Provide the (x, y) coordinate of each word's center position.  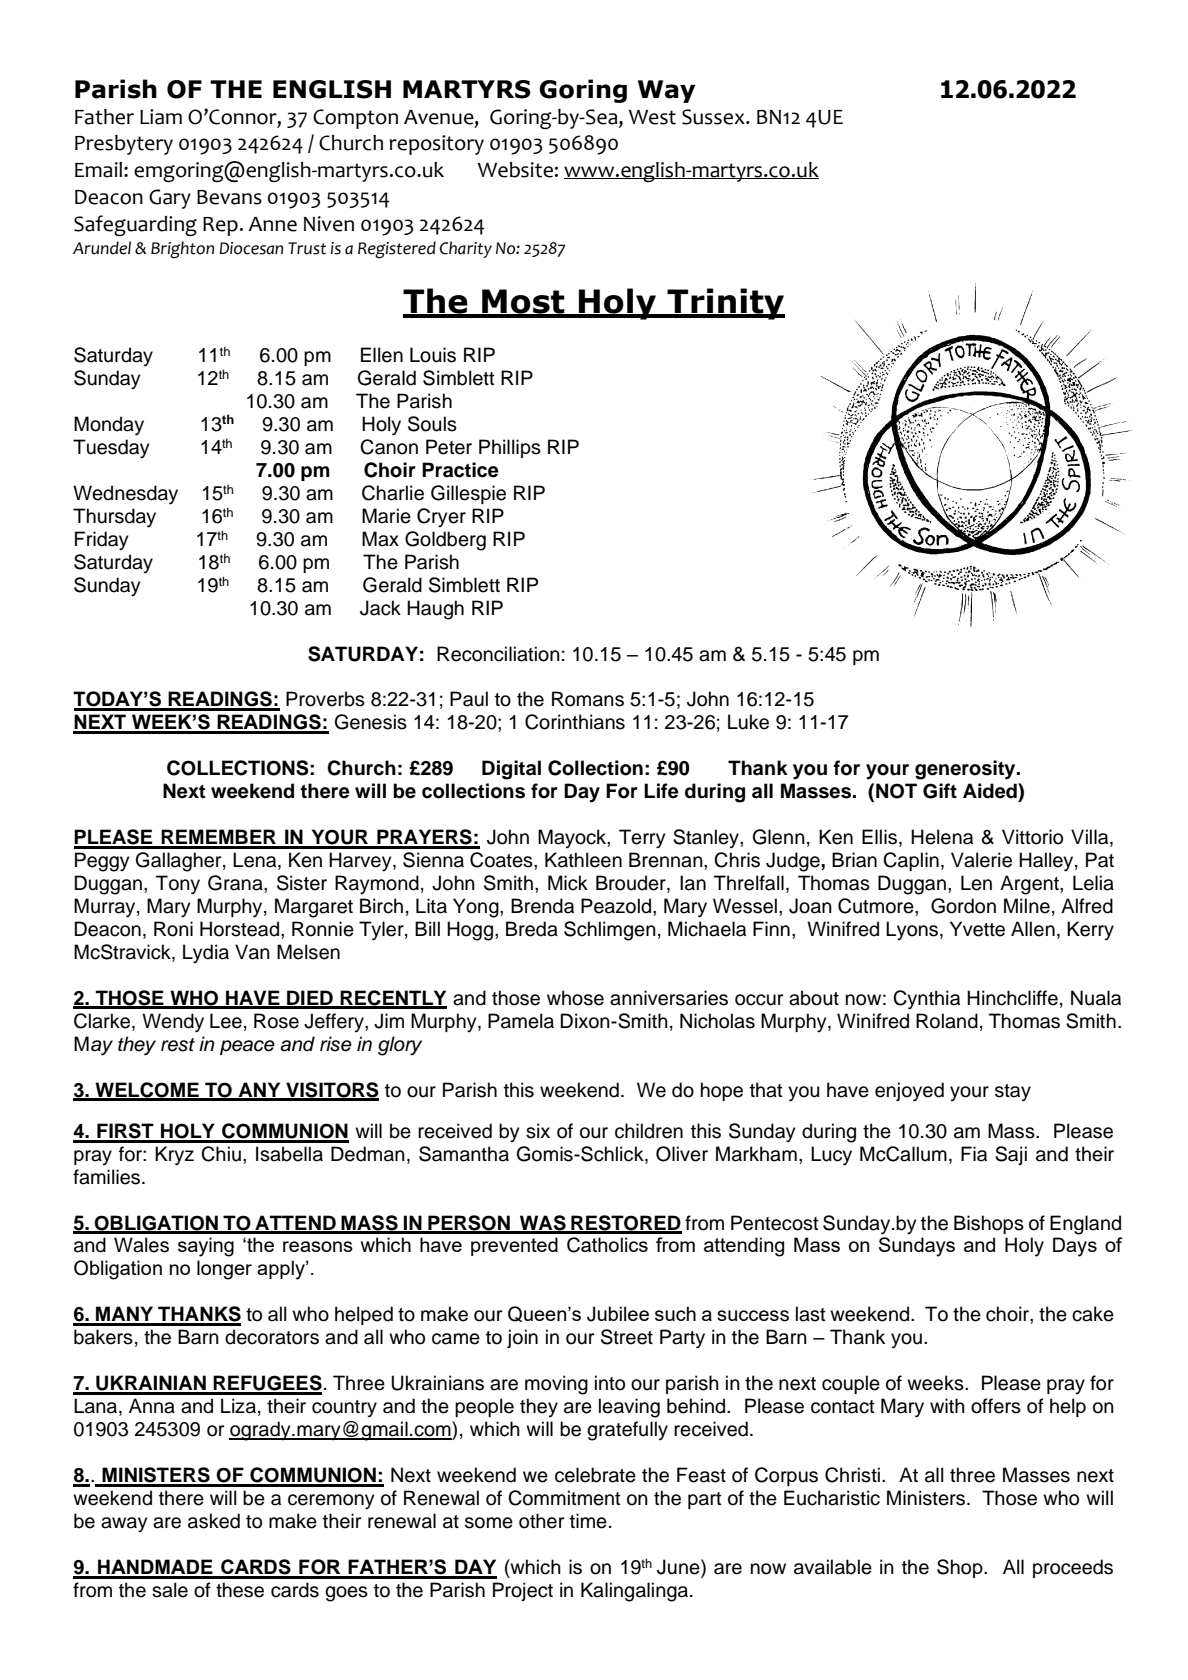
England (1085, 1225)
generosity (966, 770)
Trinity (725, 304)
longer (224, 1270)
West (652, 117)
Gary (170, 199)
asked (214, 1521)
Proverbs (325, 699)
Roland (947, 1021)
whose (575, 998)
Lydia (206, 954)
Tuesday (111, 449)
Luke (748, 722)
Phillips (510, 448)
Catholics (607, 1245)
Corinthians (575, 722)
